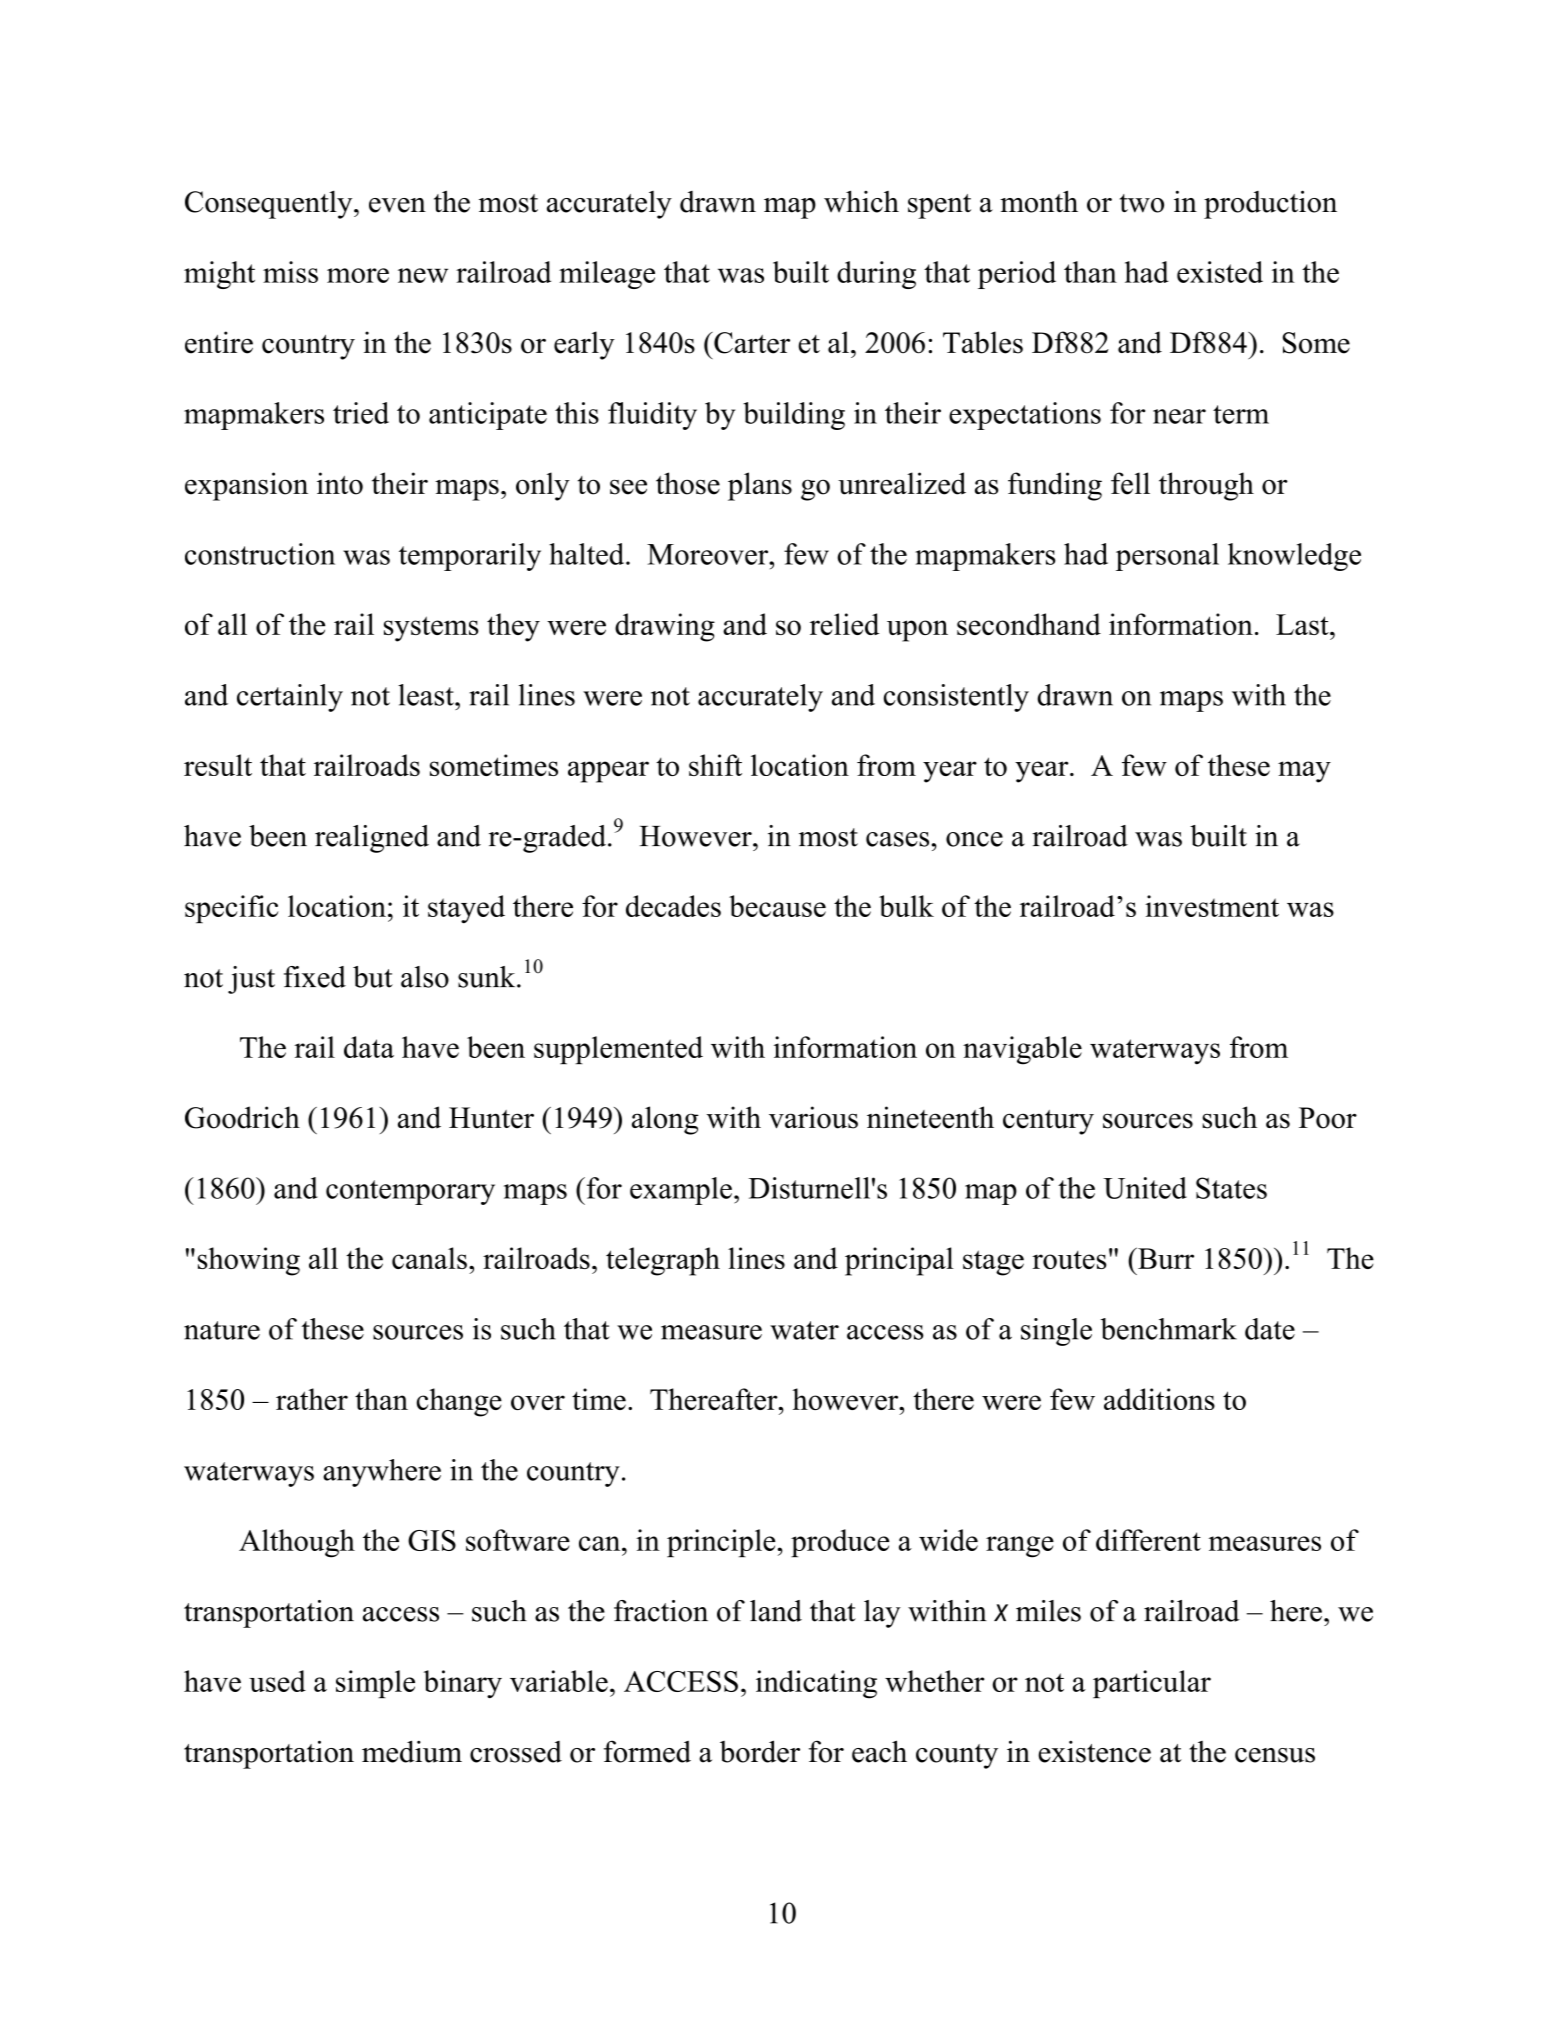  Describe the element at coordinates (1220, 272) in the screenshot. I see `existed` at that location.
